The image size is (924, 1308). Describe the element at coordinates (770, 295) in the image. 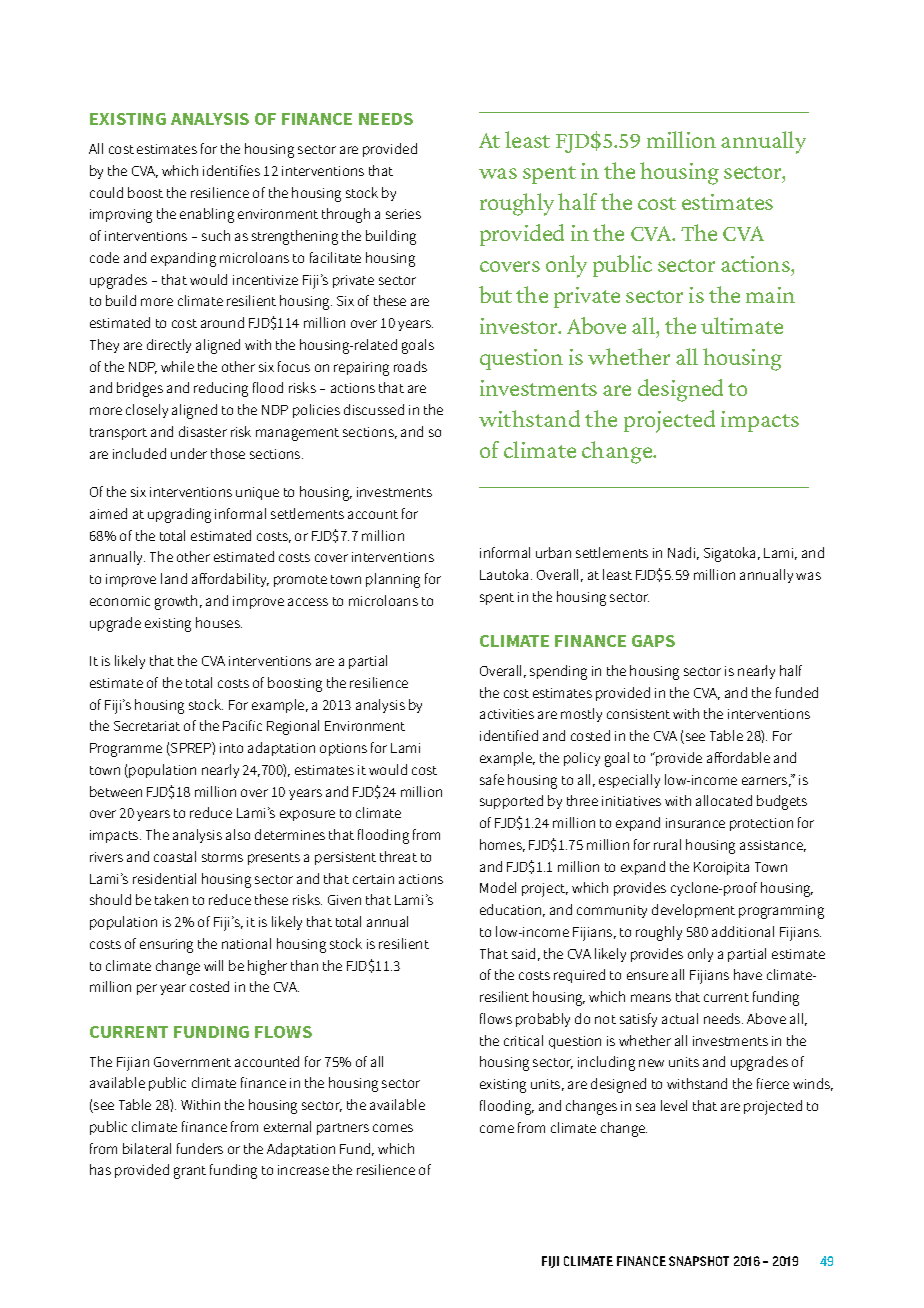

I see `main` at that location.
